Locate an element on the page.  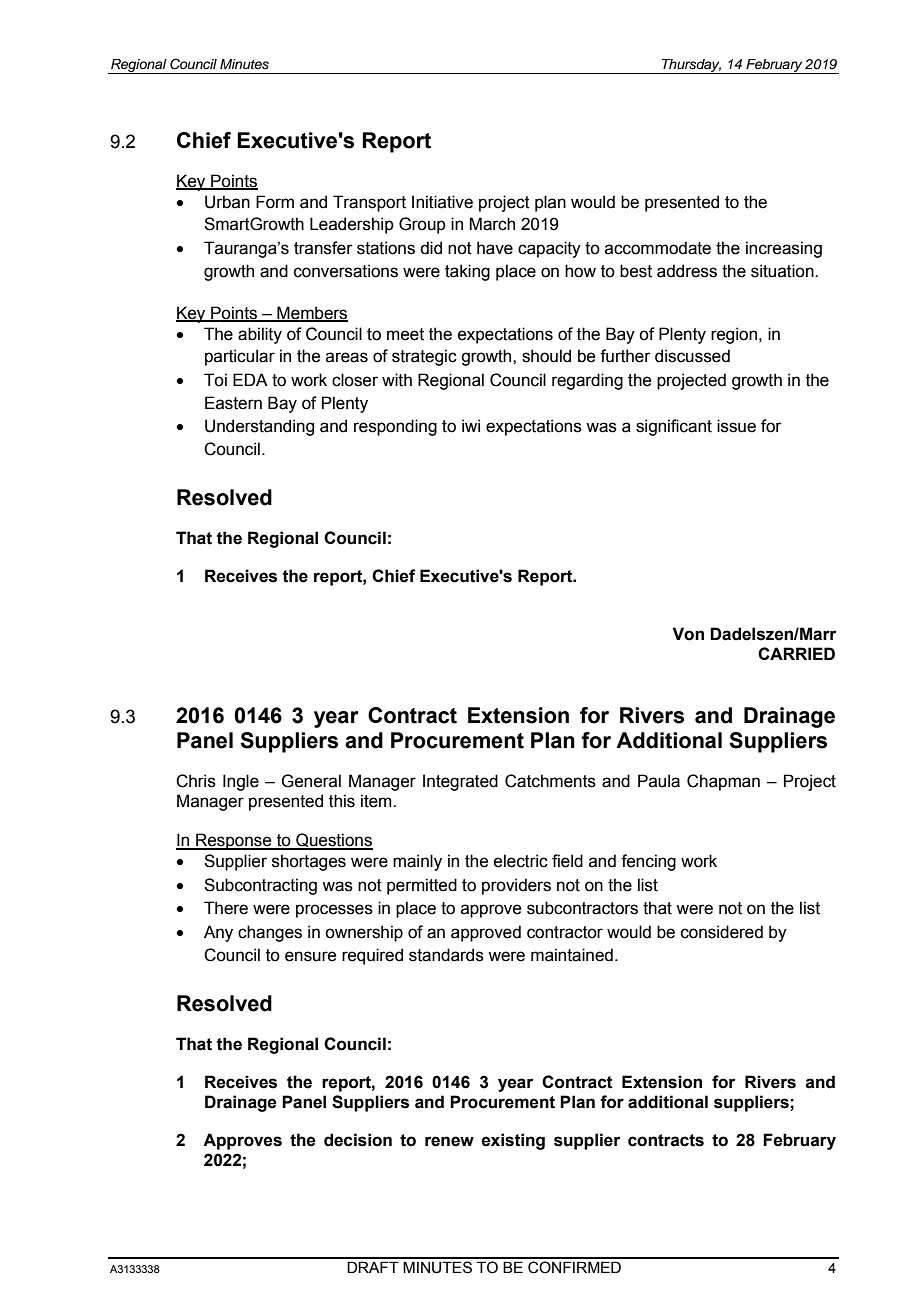
issue is located at coordinates (736, 426).
